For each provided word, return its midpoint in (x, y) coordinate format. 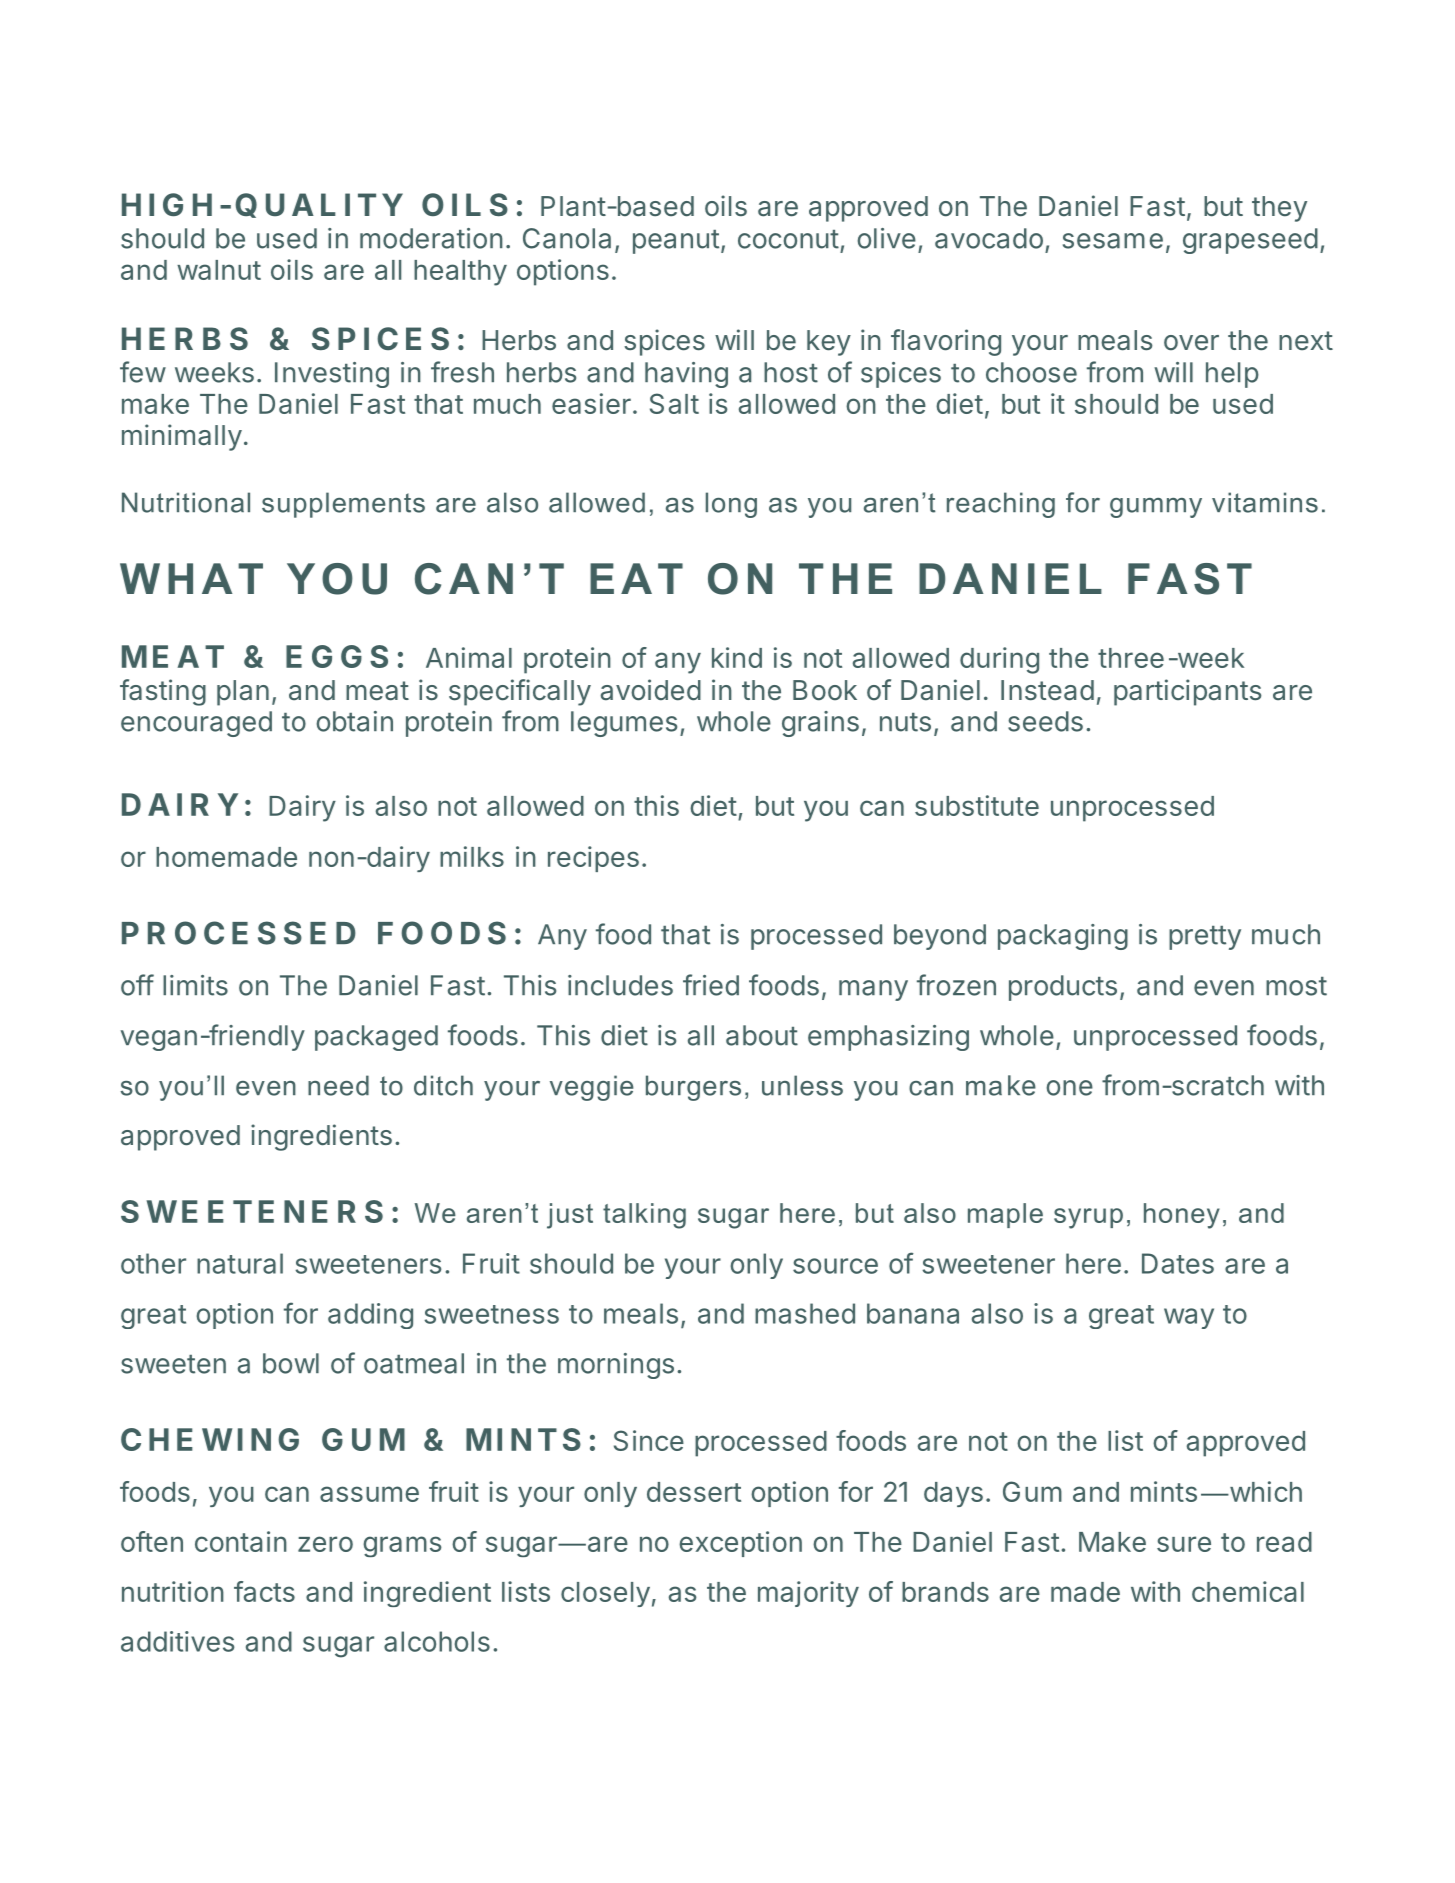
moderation (431, 238)
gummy (1156, 508)
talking (644, 1216)
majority (808, 1594)
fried (711, 985)
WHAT (191, 578)
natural (240, 1263)
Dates (1178, 1263)
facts (264, 1591)
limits (195, 985)
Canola (567, 238)
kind (737, 657)
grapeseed (1250, 241)
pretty (1205, 938)
